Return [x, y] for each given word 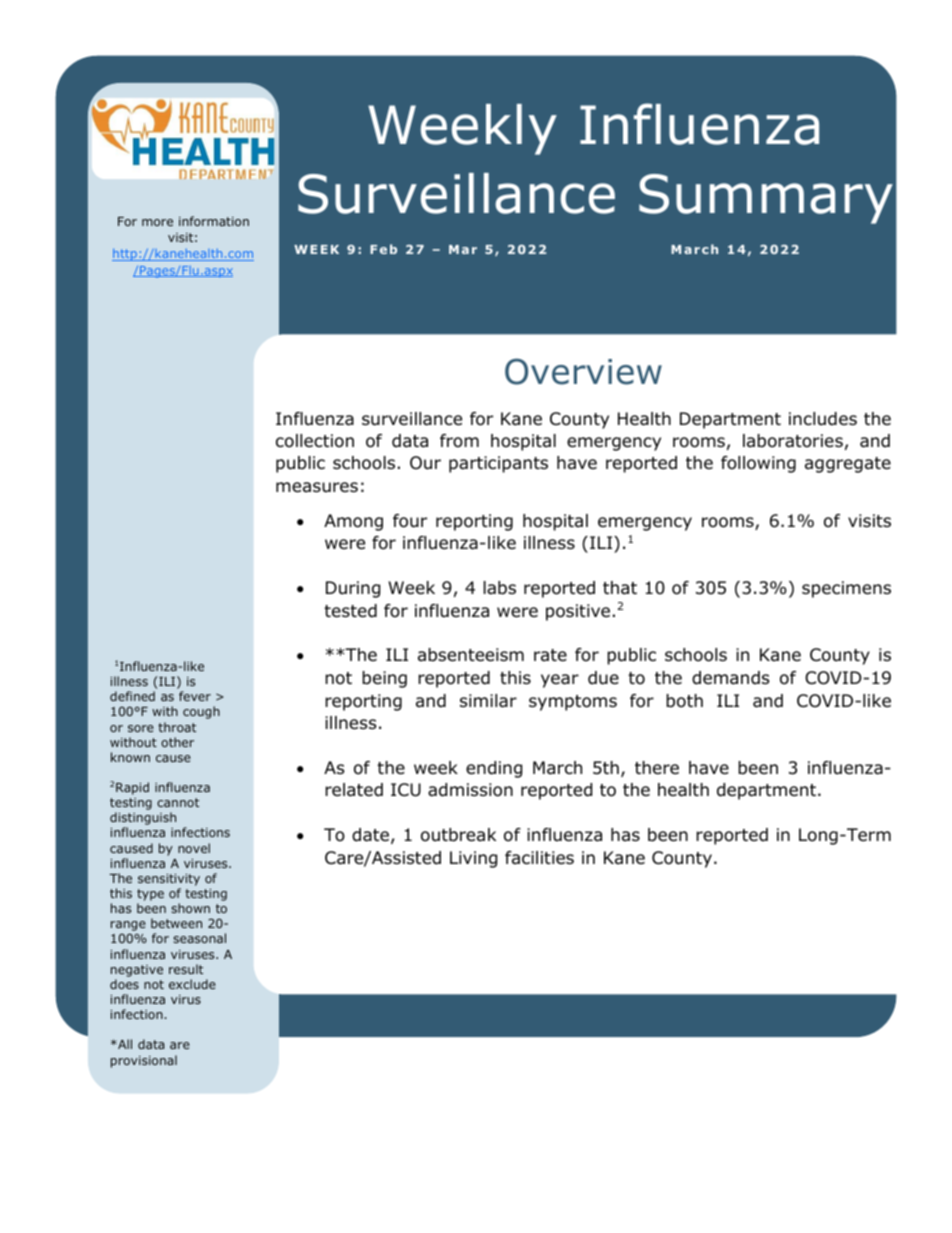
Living [473, 859]
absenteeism [471, 655]
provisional [144, 1061]
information [214, 221]
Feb [383, 249]
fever [195, 696]
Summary [766, 199]
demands [731, 678]
